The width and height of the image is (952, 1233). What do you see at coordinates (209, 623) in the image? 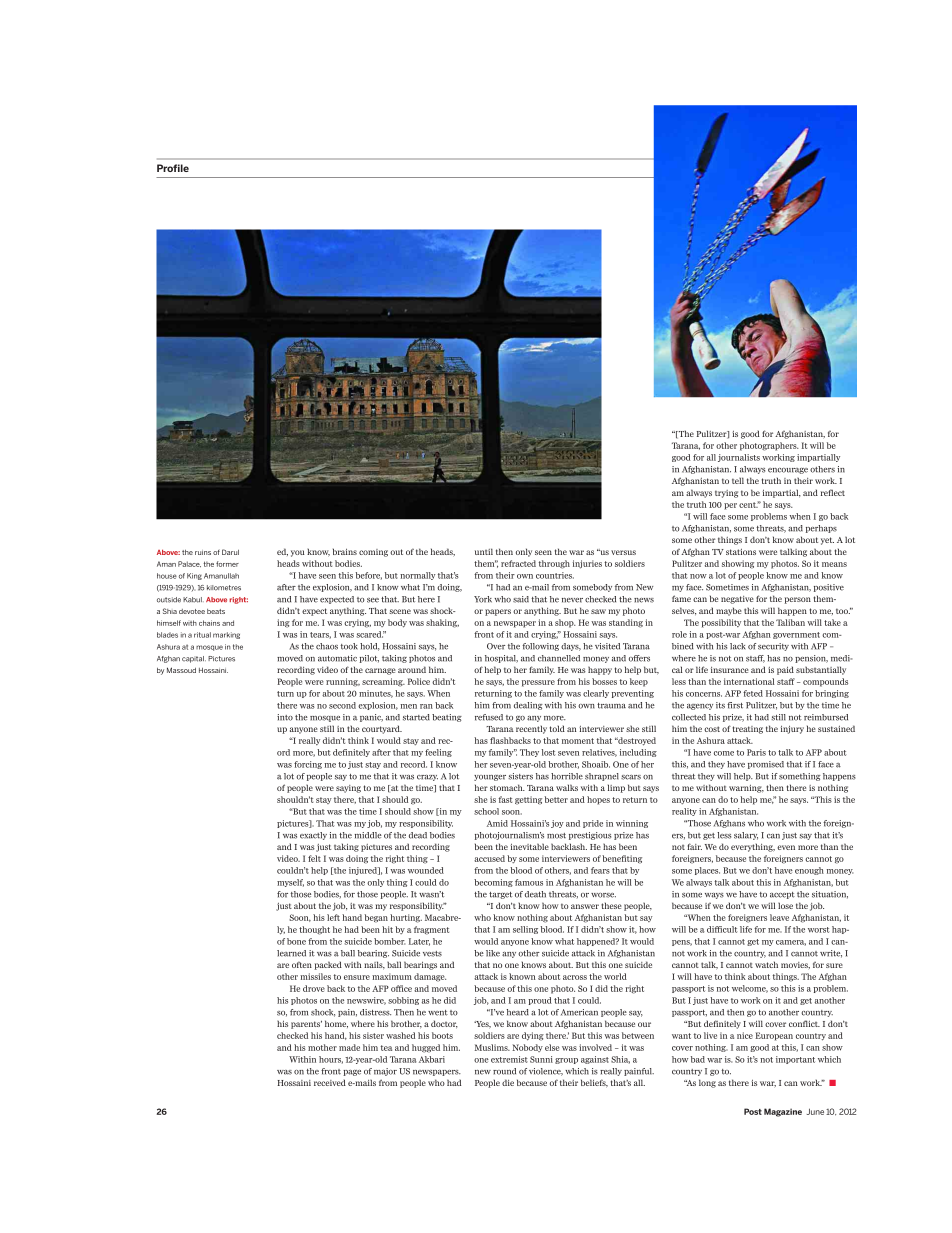
I see `chains` at bounding box center [209, 623].
